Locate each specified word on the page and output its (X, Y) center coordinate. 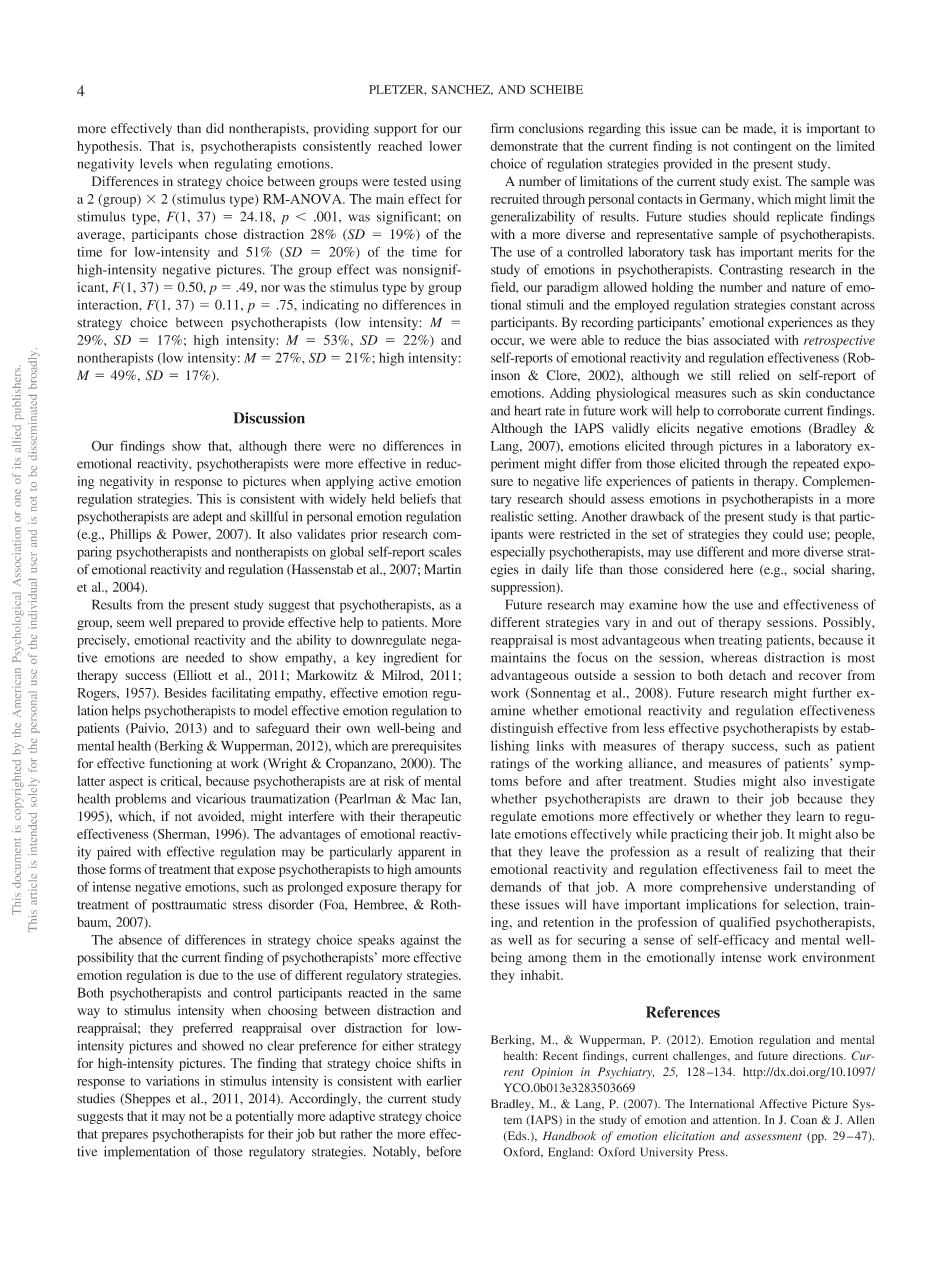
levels (156, 163)
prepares (125, 1137)
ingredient (411, 659)
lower (445, 146)
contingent (762, 147)
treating (740, 641)
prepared (200, 623)
